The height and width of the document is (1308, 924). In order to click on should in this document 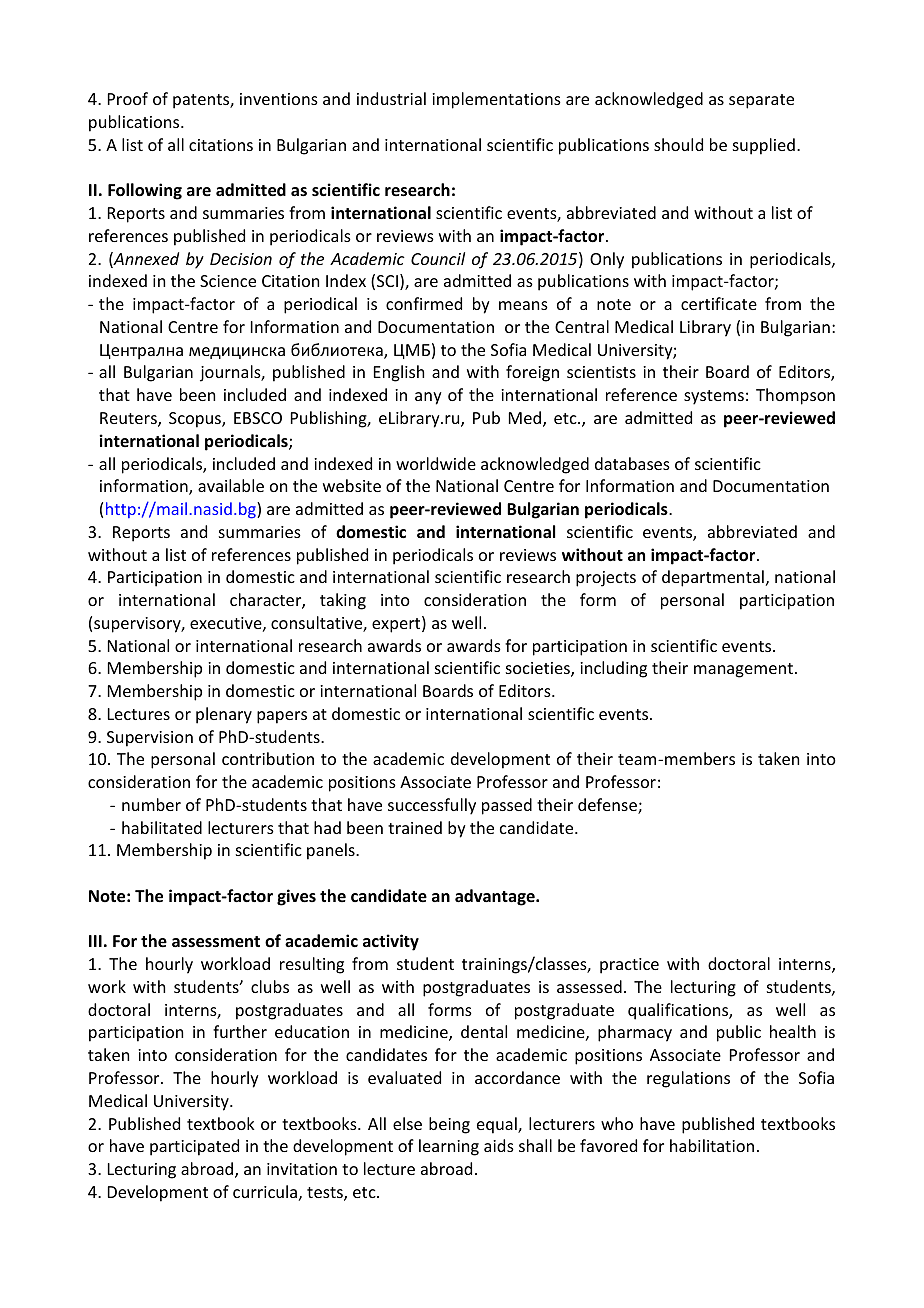, I will do `click(678, 144)`.
